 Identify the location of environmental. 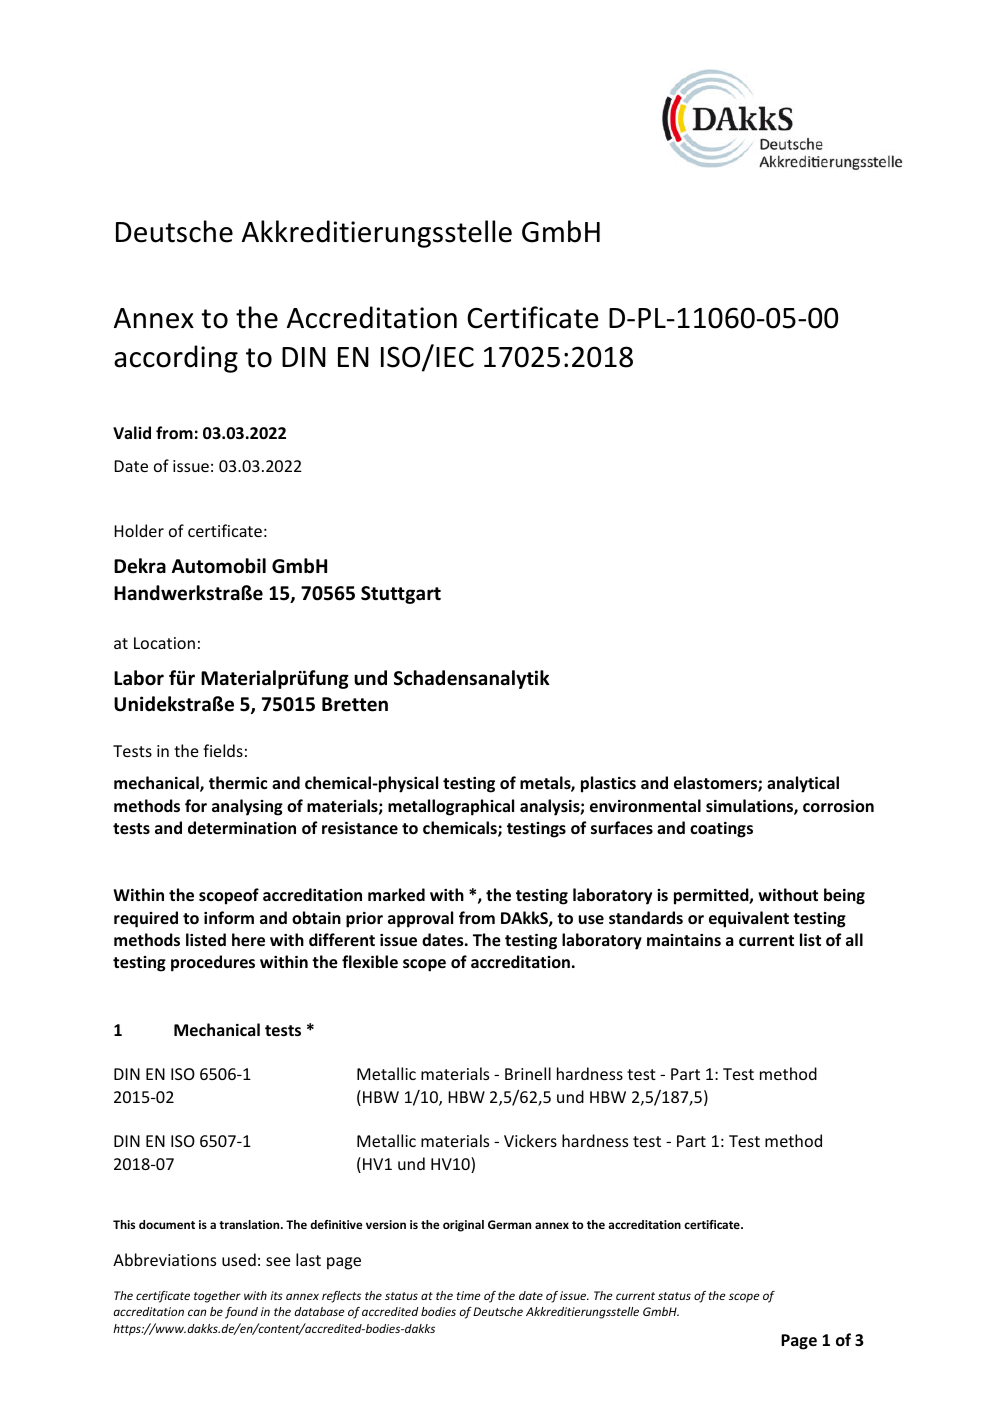
(645, 805).
